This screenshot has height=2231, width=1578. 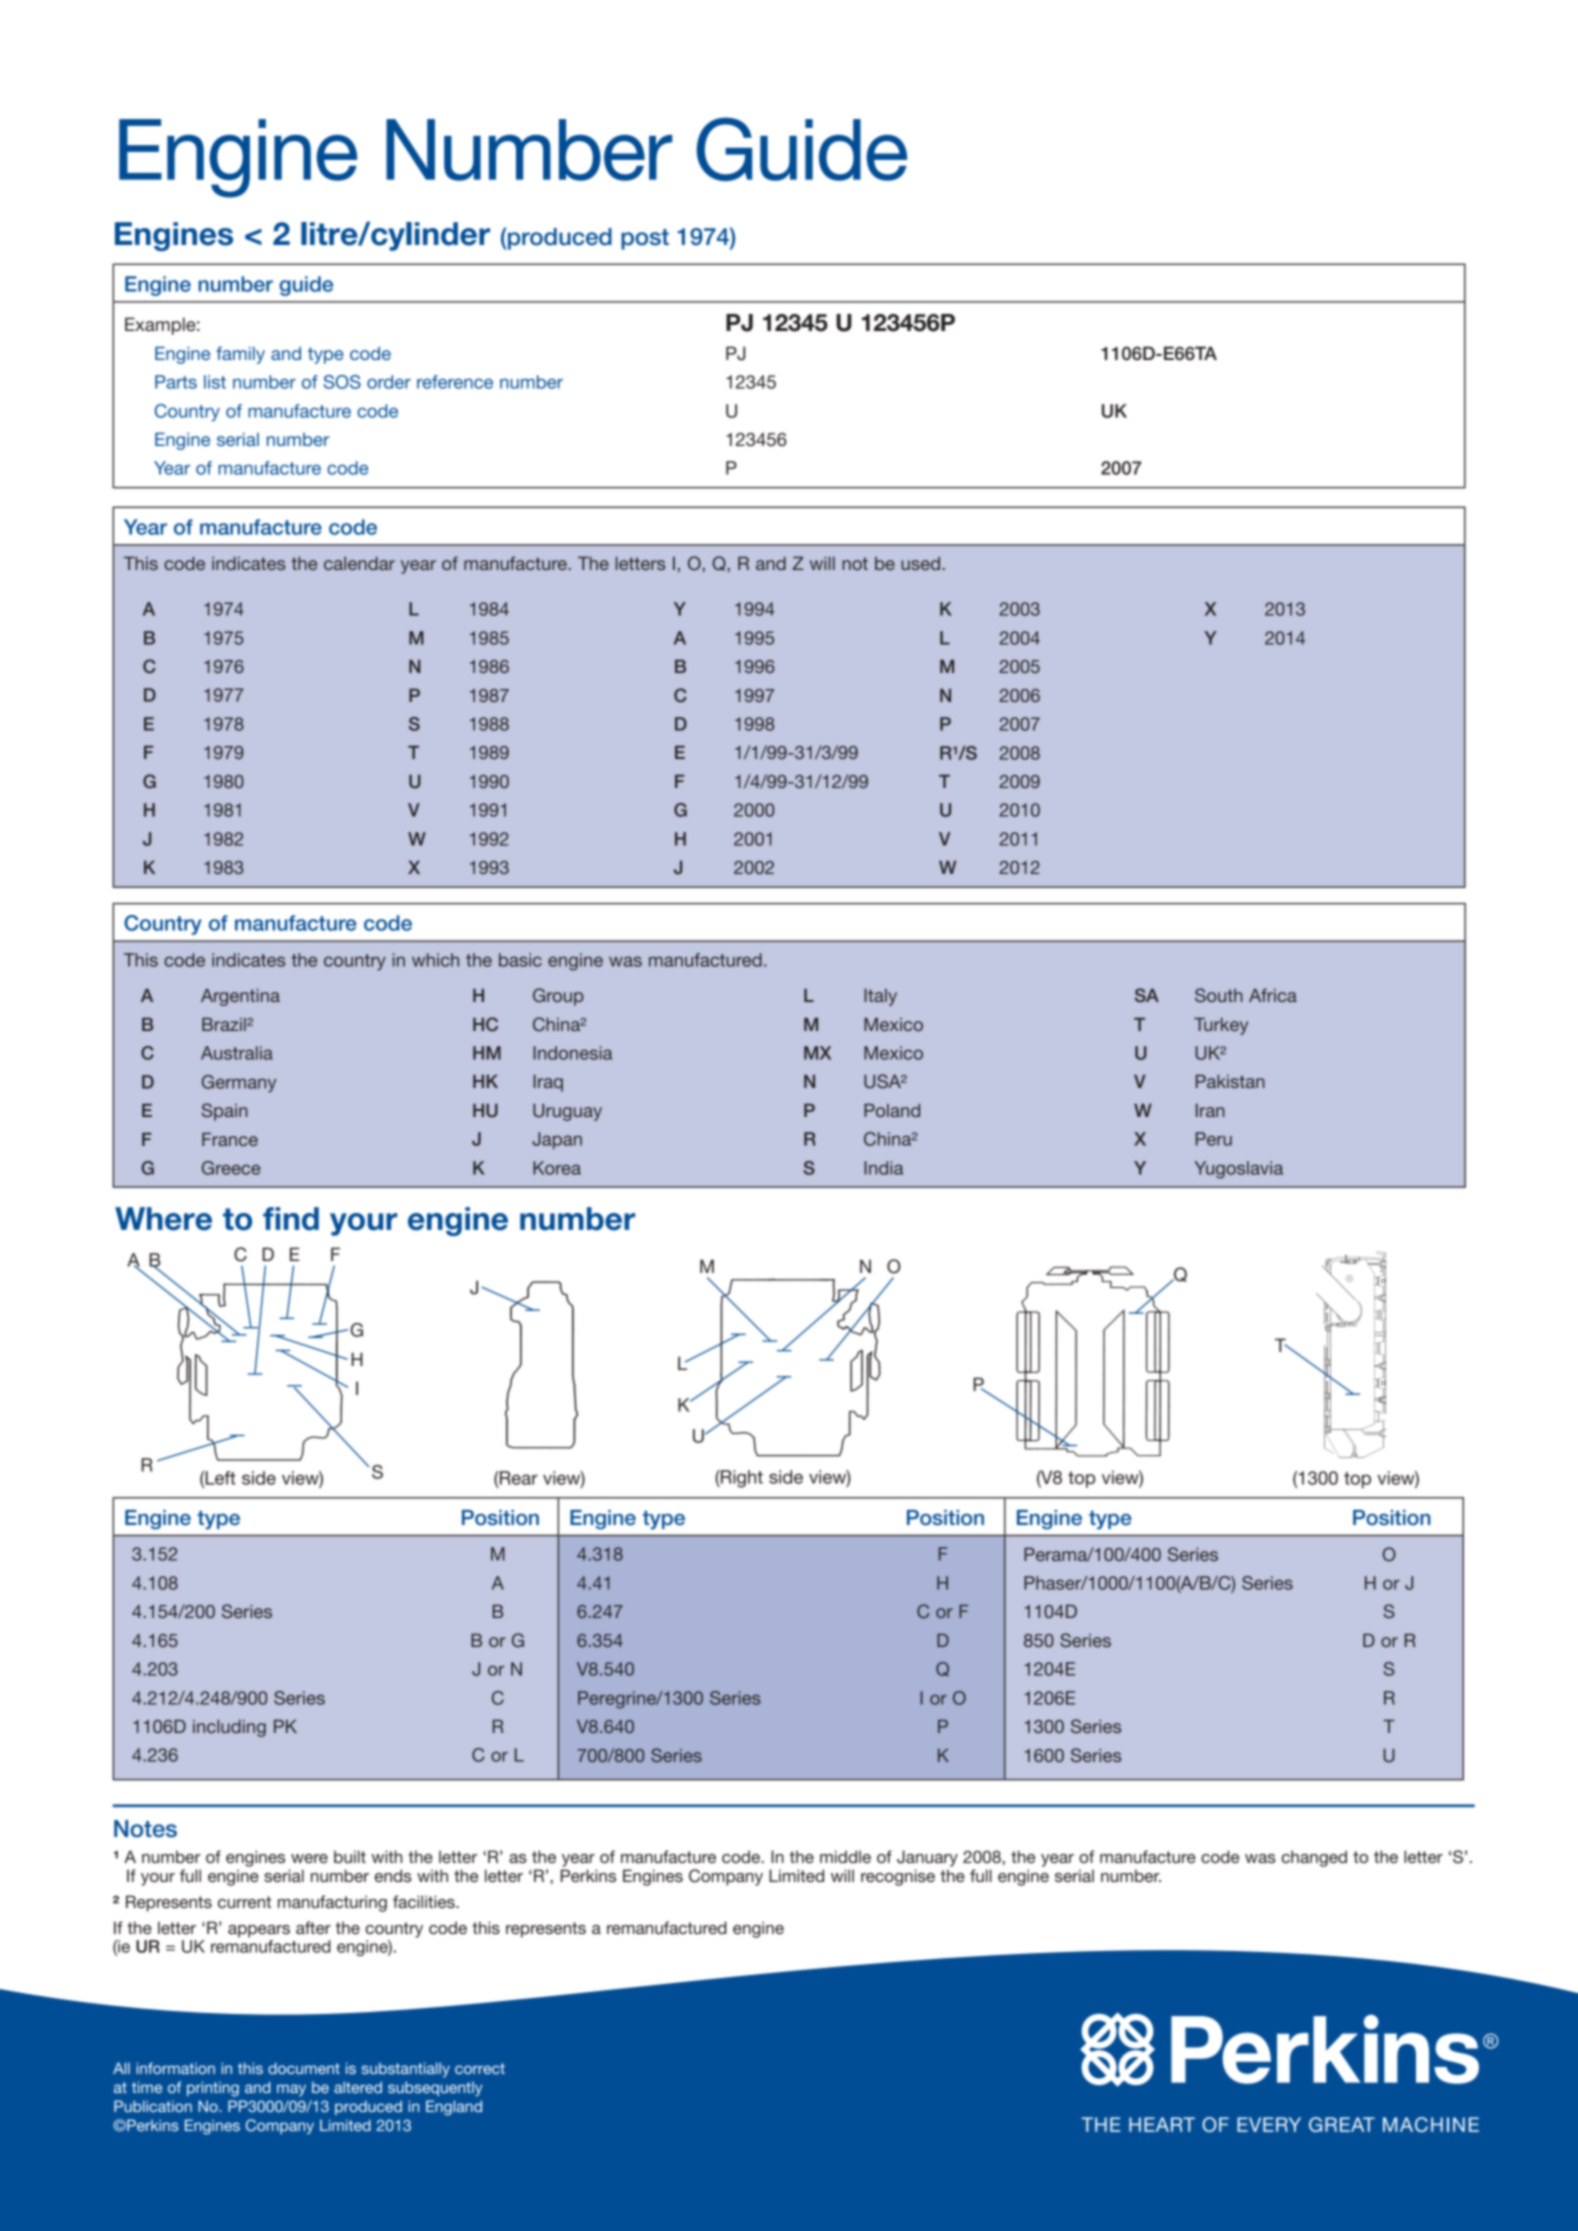 What do you see at coordinates (645, 239) in the screenshot?
I see `post` at bounding box center [645, 239].
